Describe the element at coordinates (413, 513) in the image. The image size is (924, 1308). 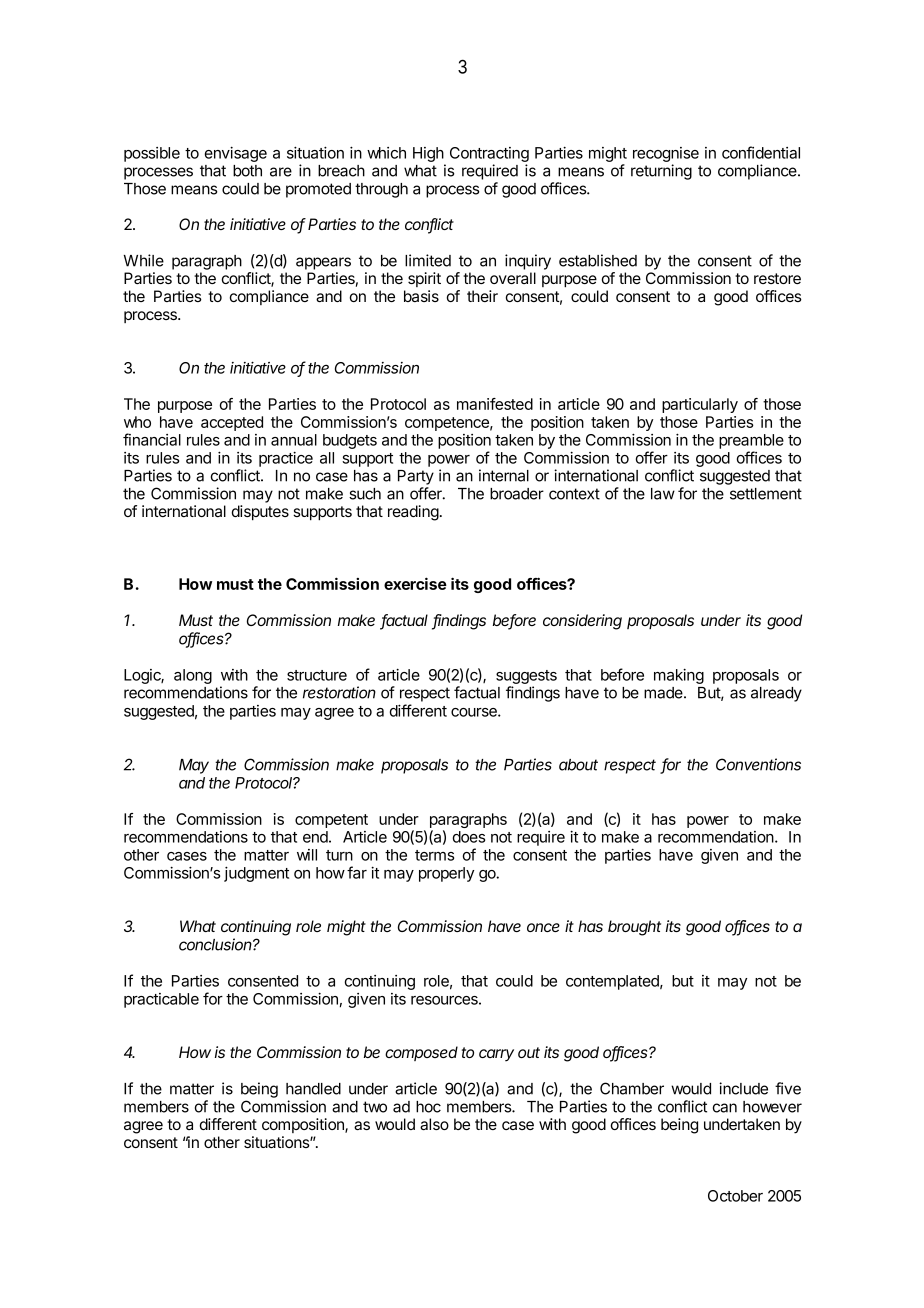
I see `reading` at that location.
